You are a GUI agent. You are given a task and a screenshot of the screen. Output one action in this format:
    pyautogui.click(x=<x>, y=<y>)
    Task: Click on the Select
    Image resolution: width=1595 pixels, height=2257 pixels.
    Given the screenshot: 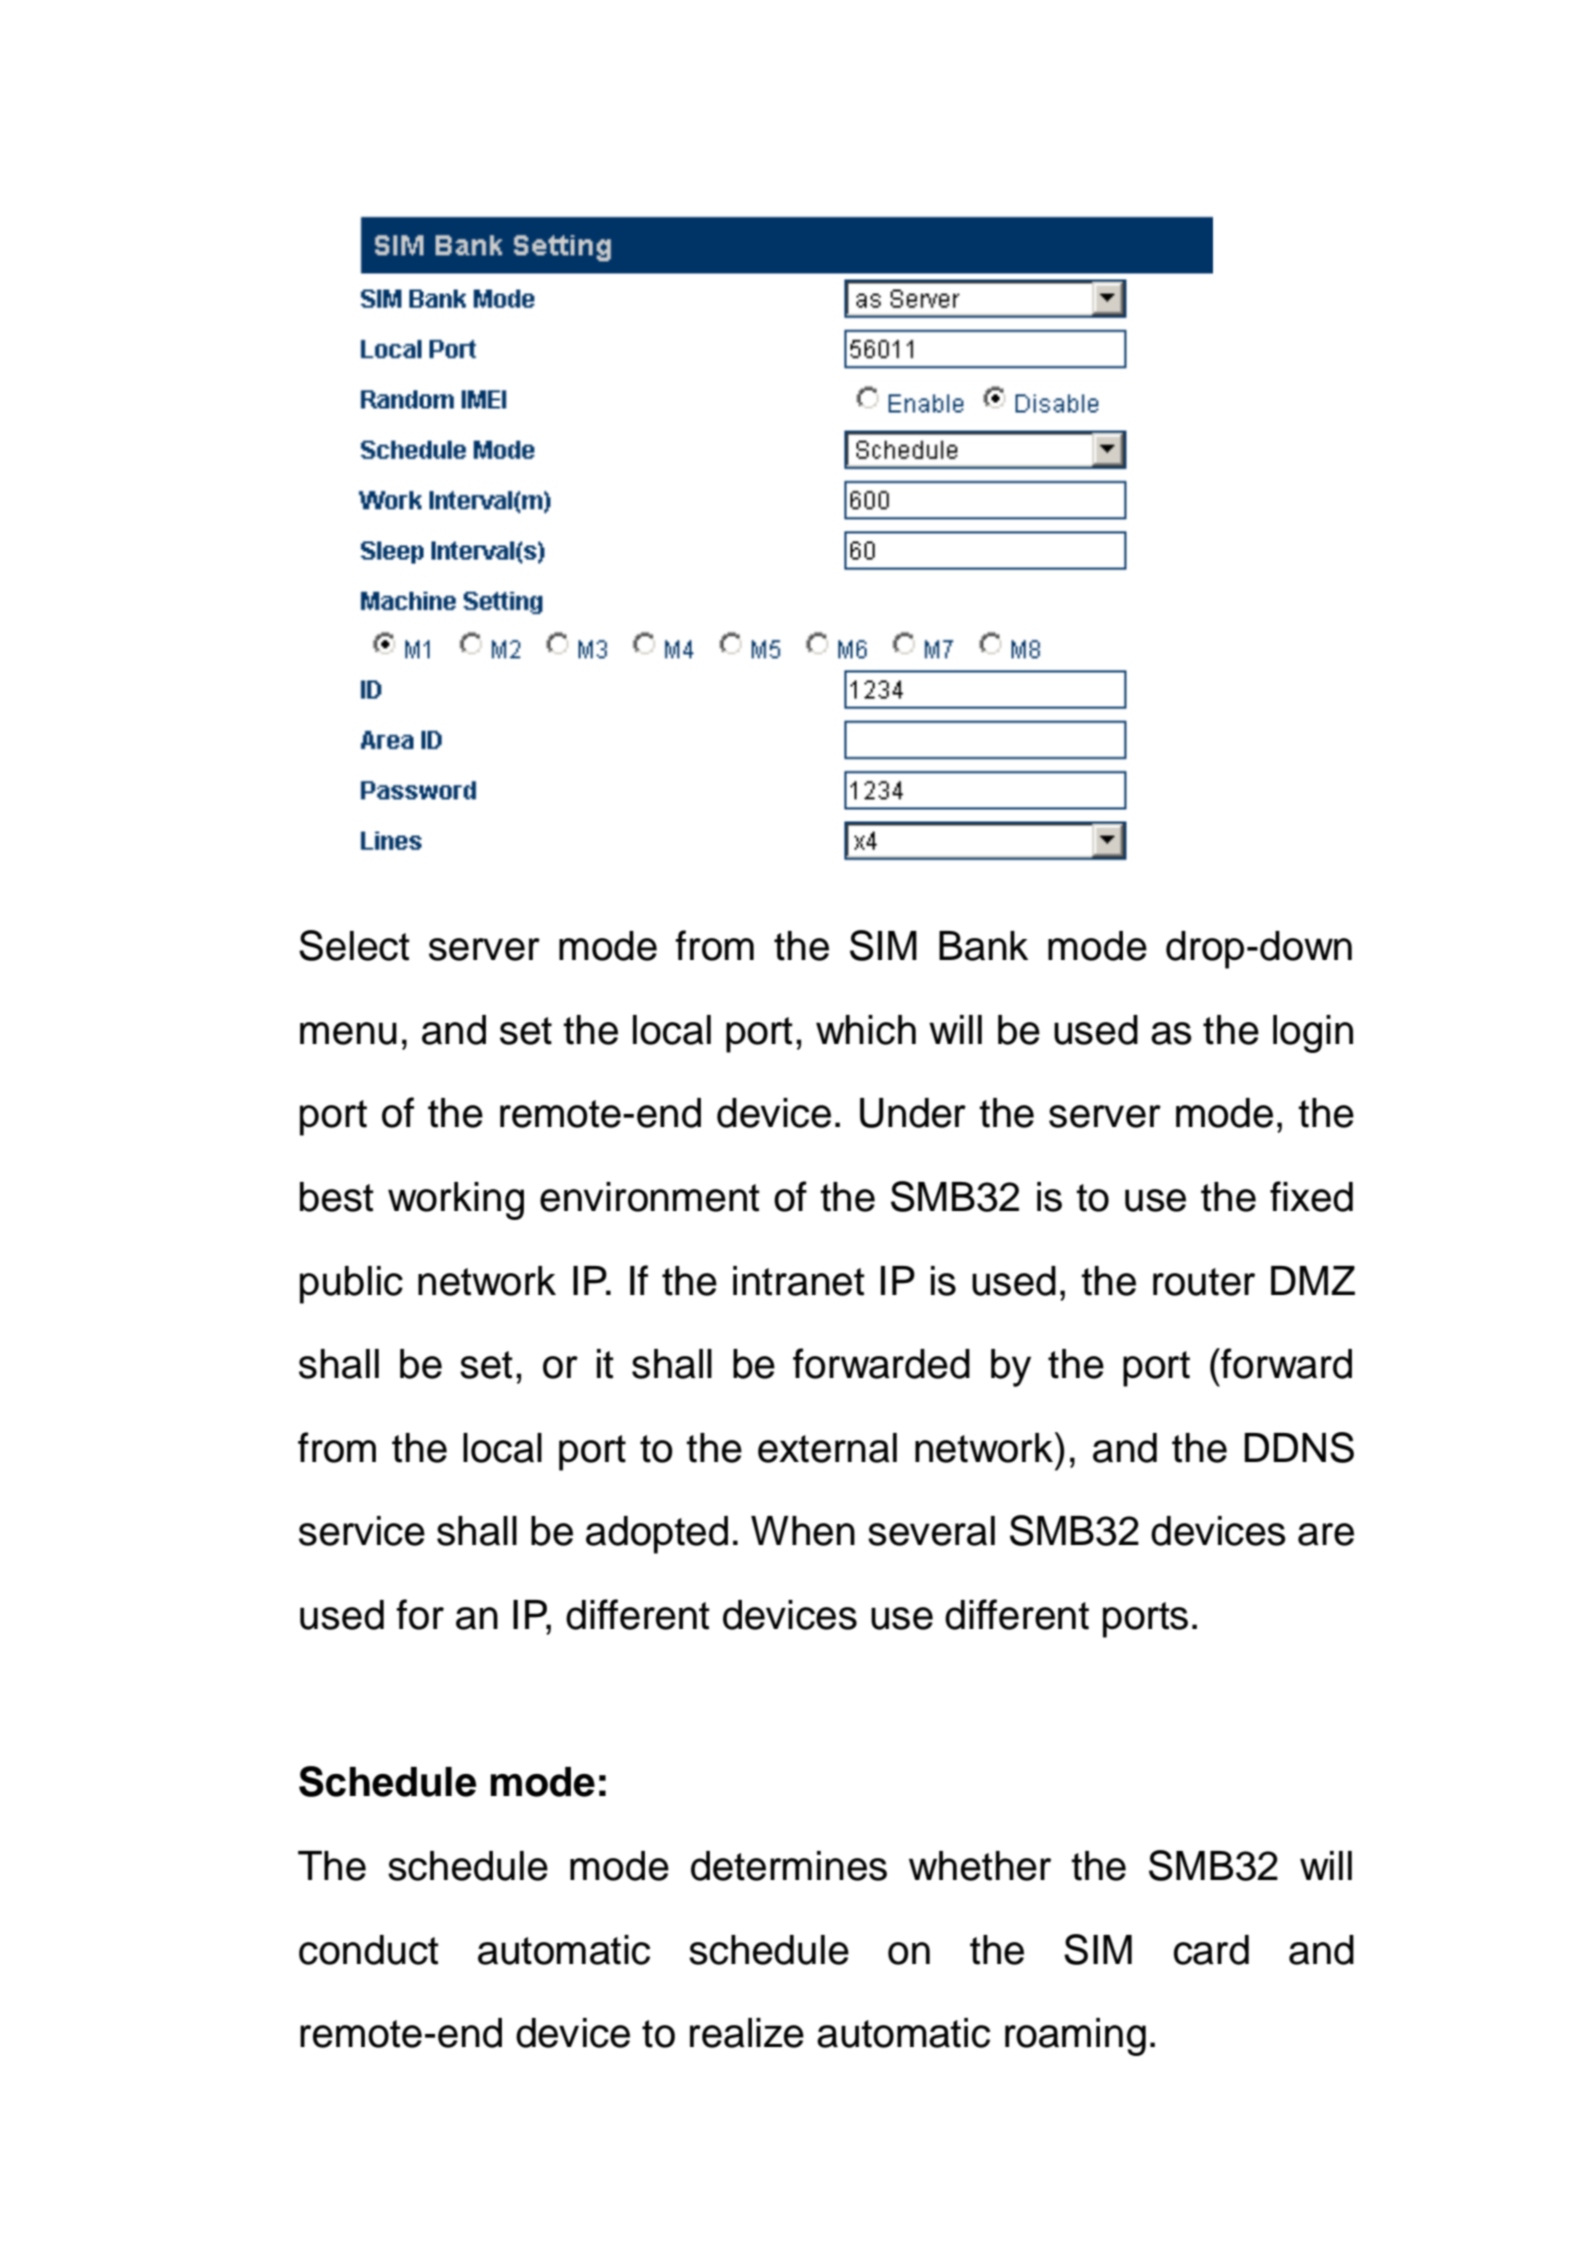 What is the action you would take?
    pyautogui.click(x=354, y=945)
